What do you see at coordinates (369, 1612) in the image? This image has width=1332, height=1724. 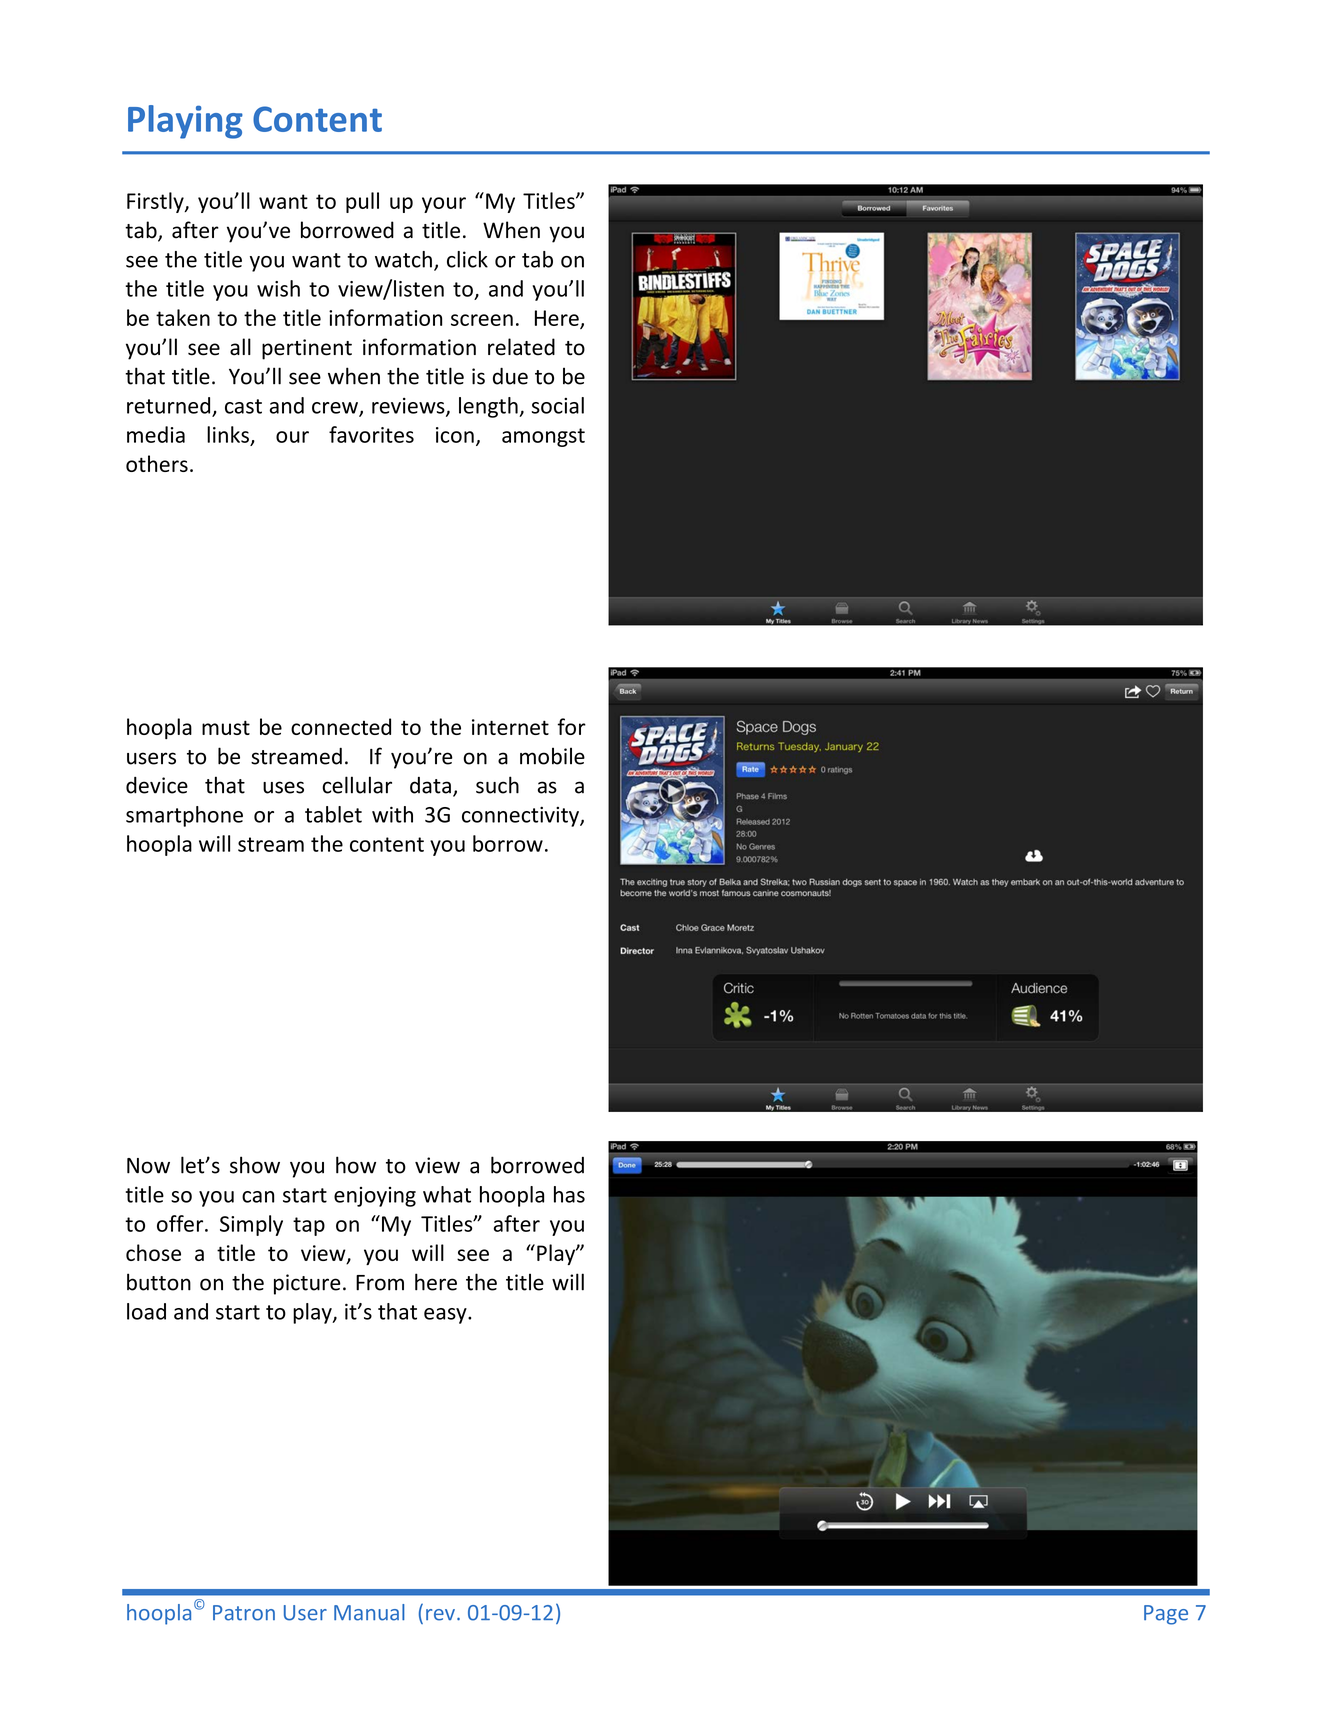 I see `Manual` at bounding box center [369, 1612].
